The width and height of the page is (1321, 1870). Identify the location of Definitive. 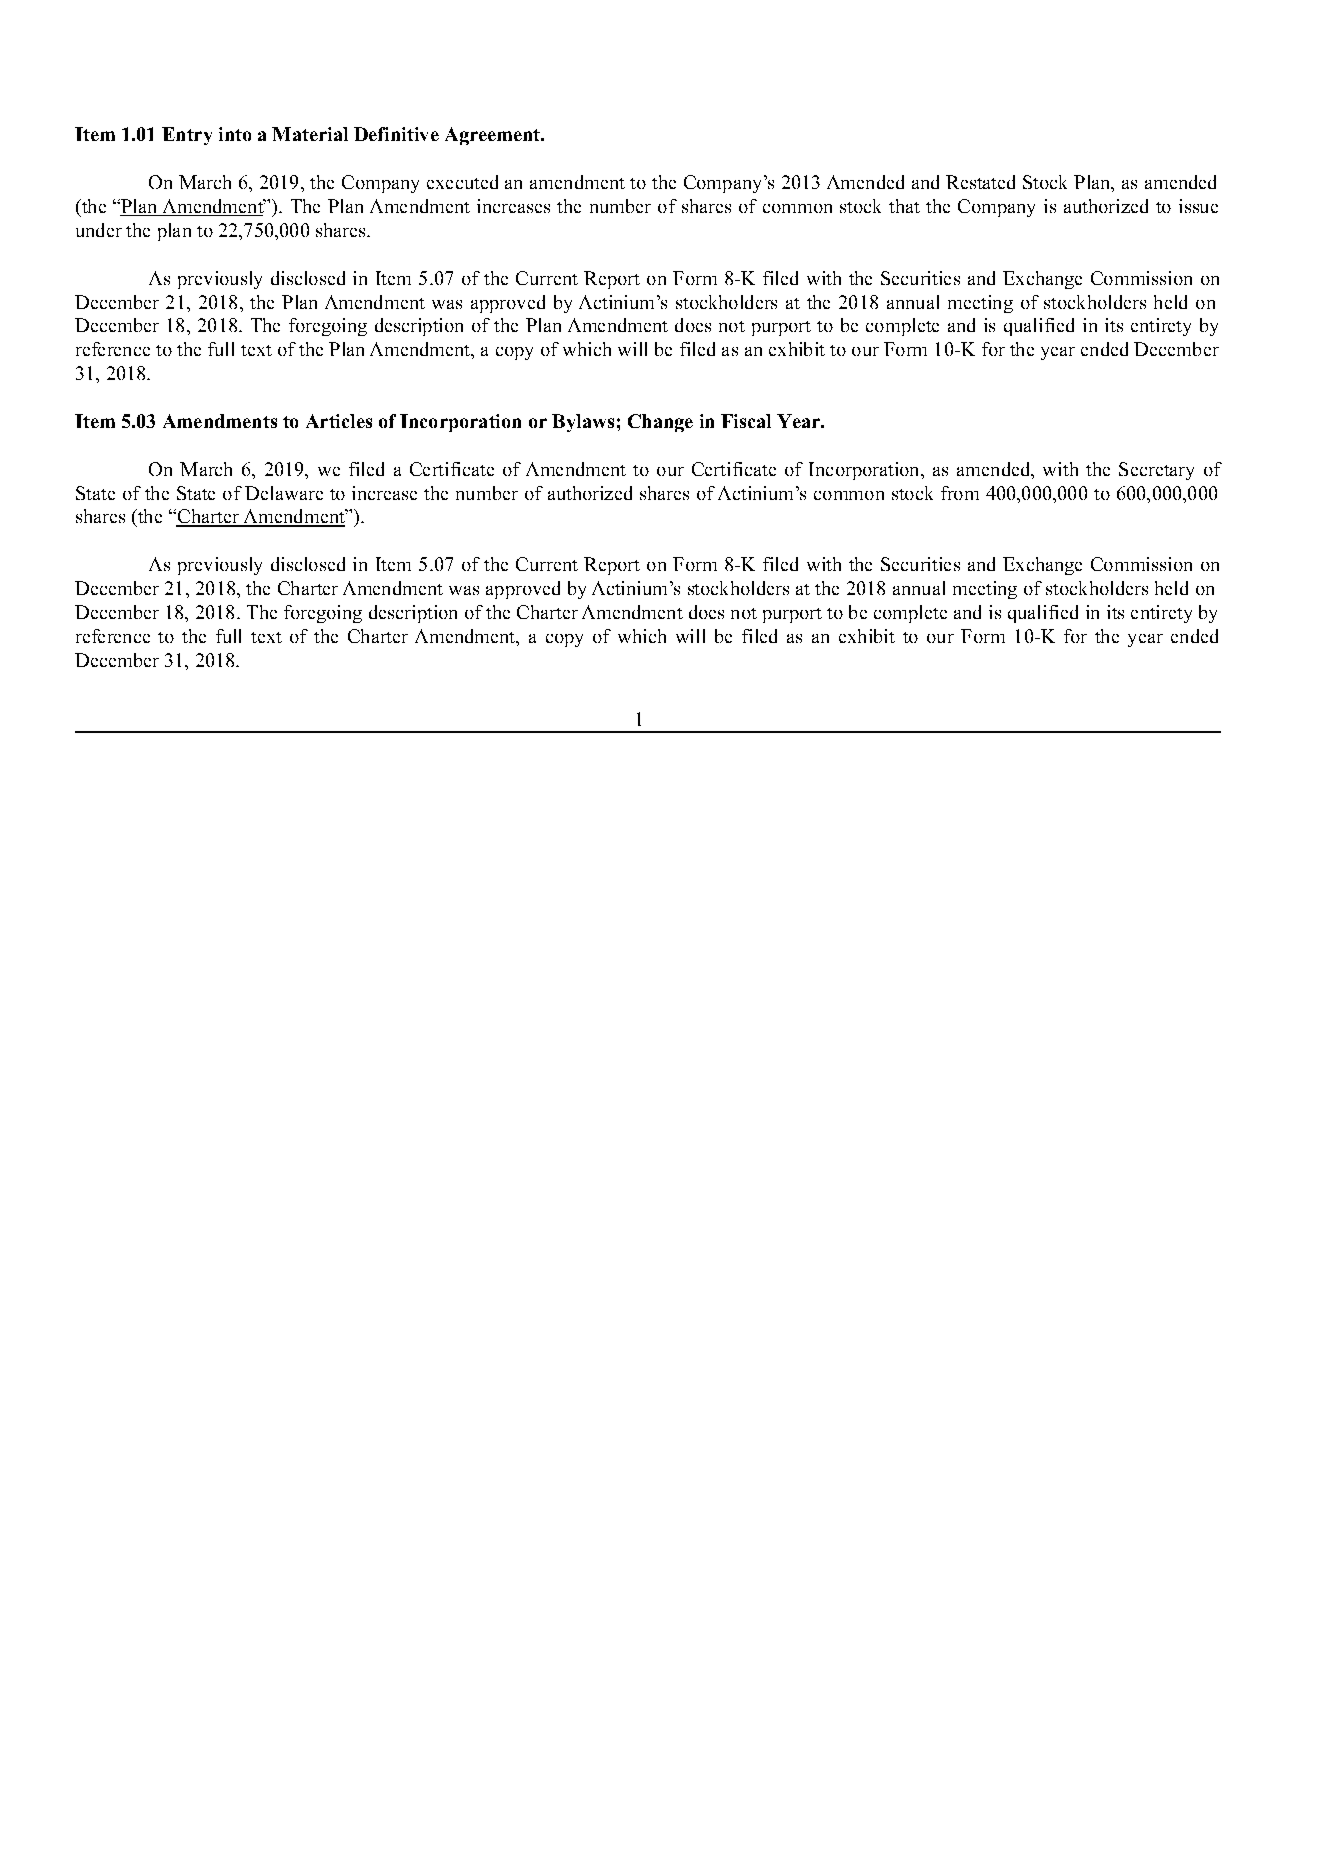
(396, 134).
